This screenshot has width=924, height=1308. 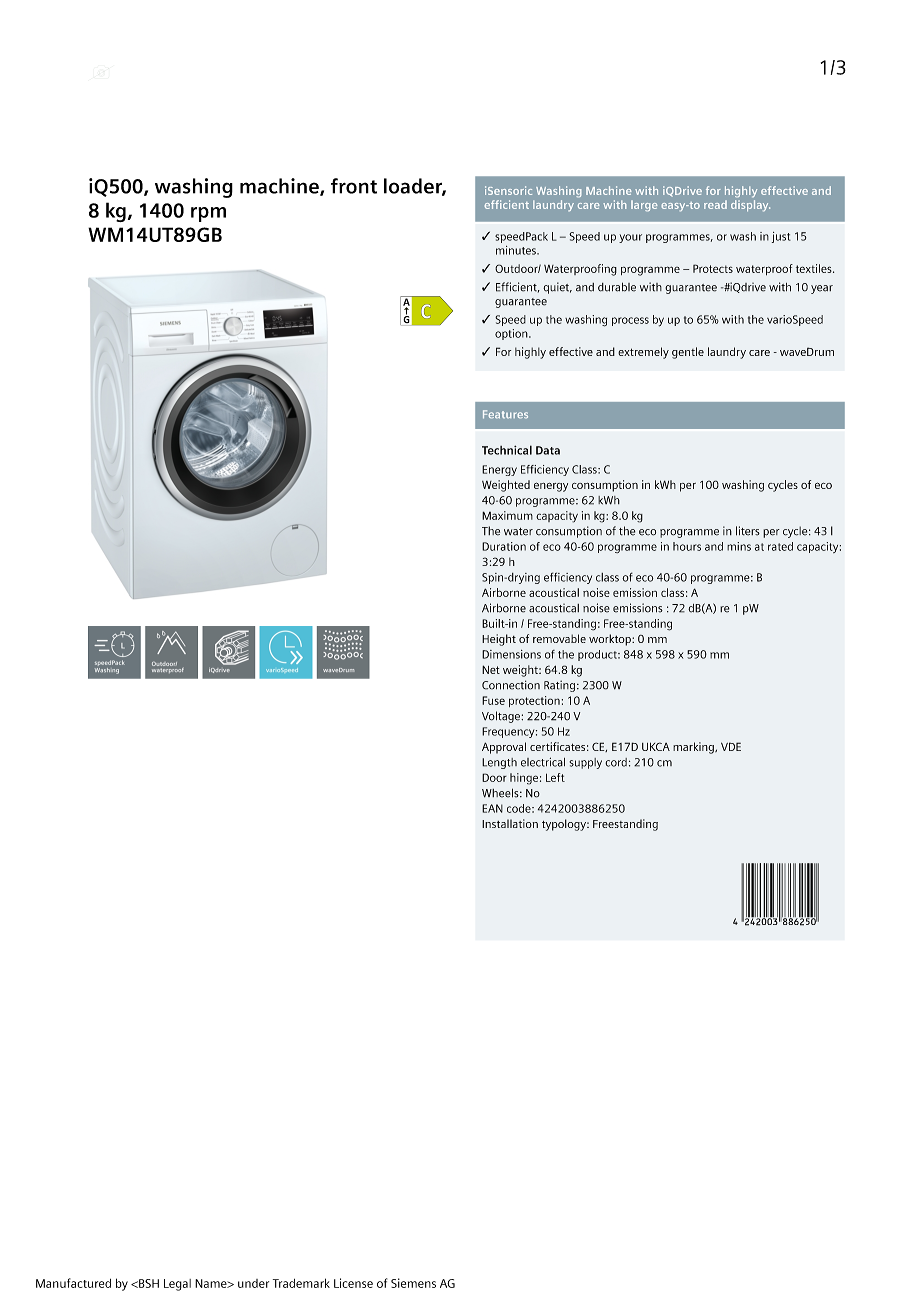 What do you see at coordinates (748, 531) in the screenshot?
I see `liters` at bounding box center [748, 531].
